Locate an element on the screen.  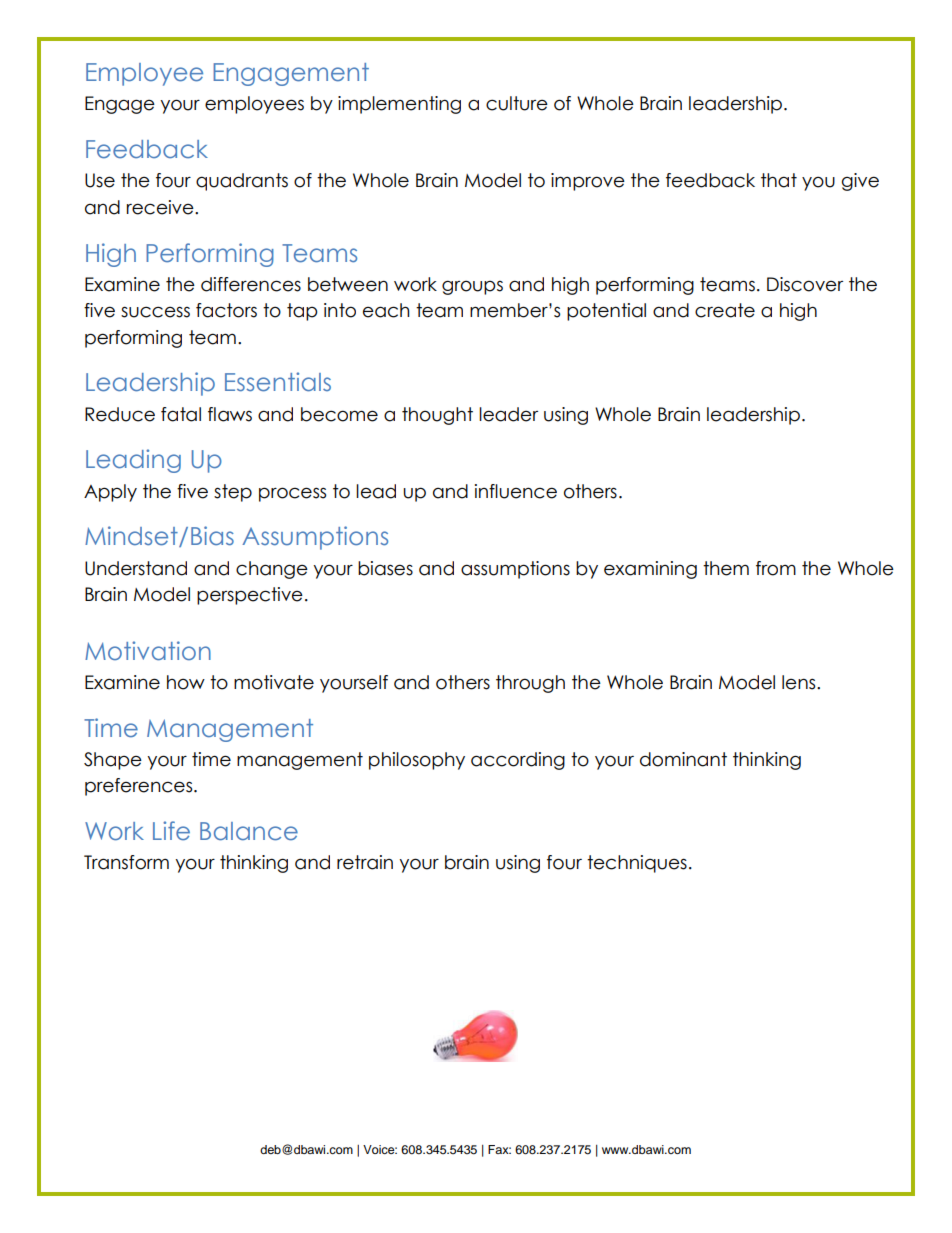
retrain is located at coordinates (365, 862).
